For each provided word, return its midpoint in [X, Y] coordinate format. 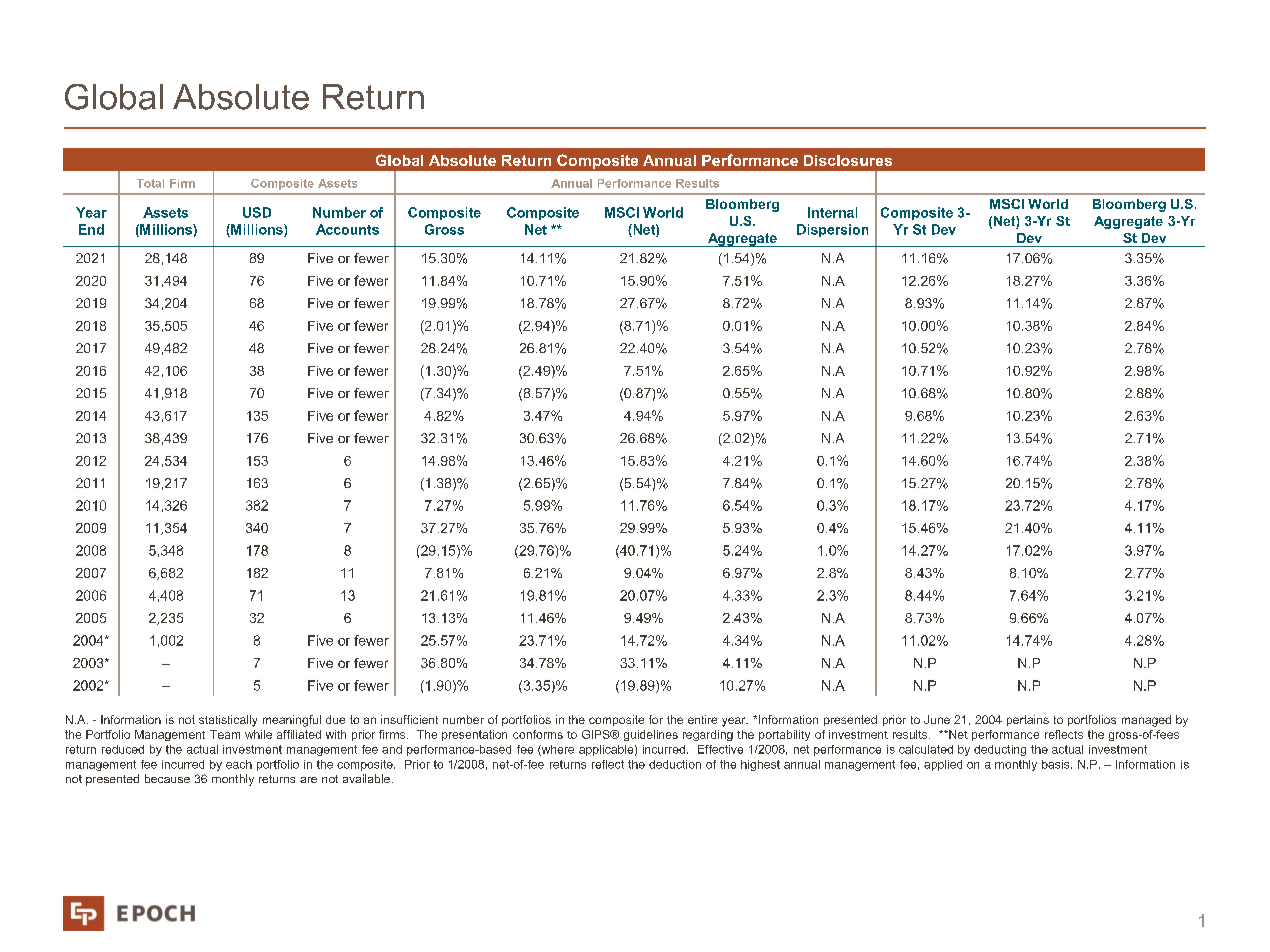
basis [1057, 764]
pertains [1028, 720]
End [91, 229]
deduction [675, 764]
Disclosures [848, 160]
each [239, 764]
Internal [832, 212]
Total [150, 183]
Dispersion [832, 230]
